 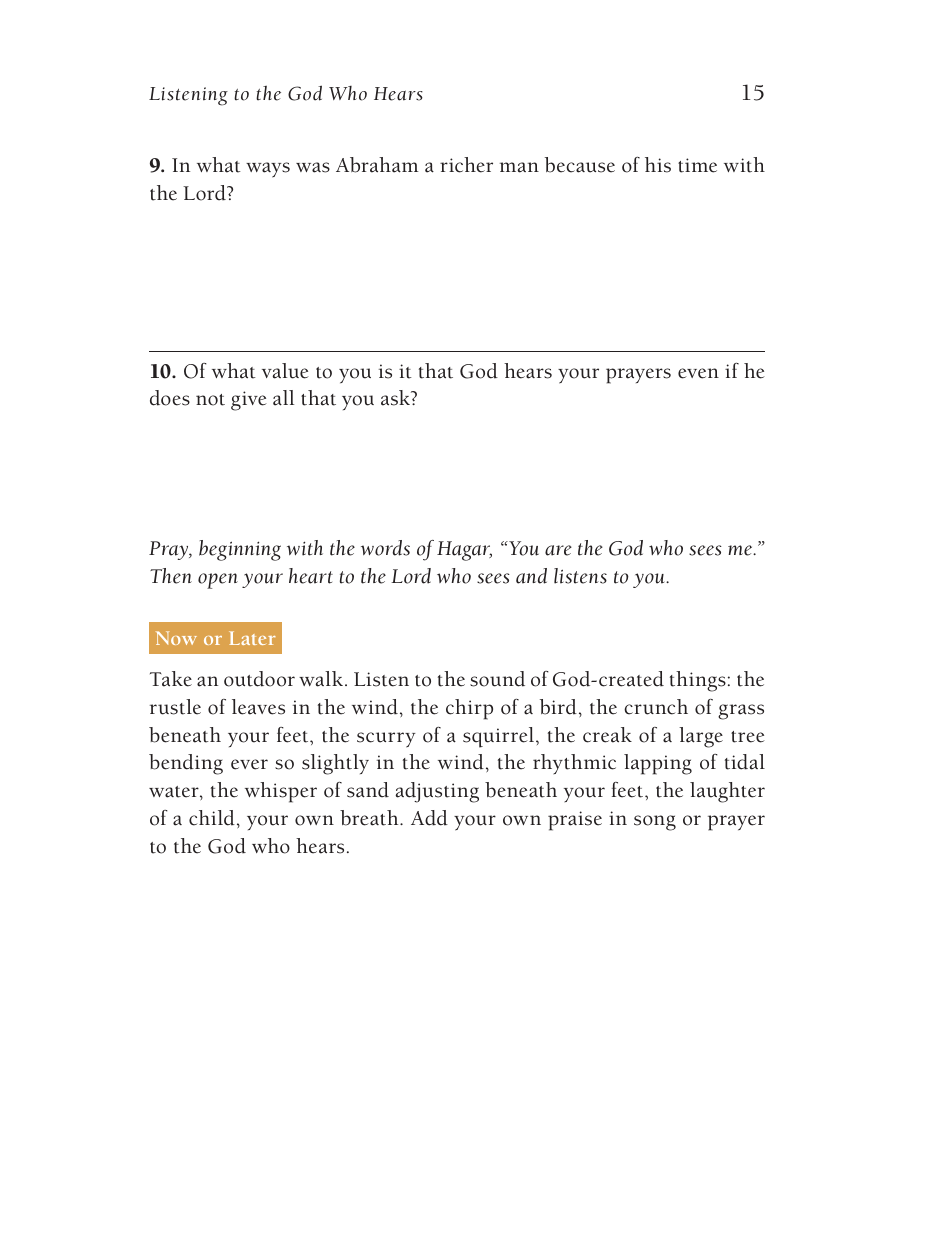 What do you see at coordinates (464, 551) in the screenshot?
I see `Hagar` at bounding box center [464, 551].
